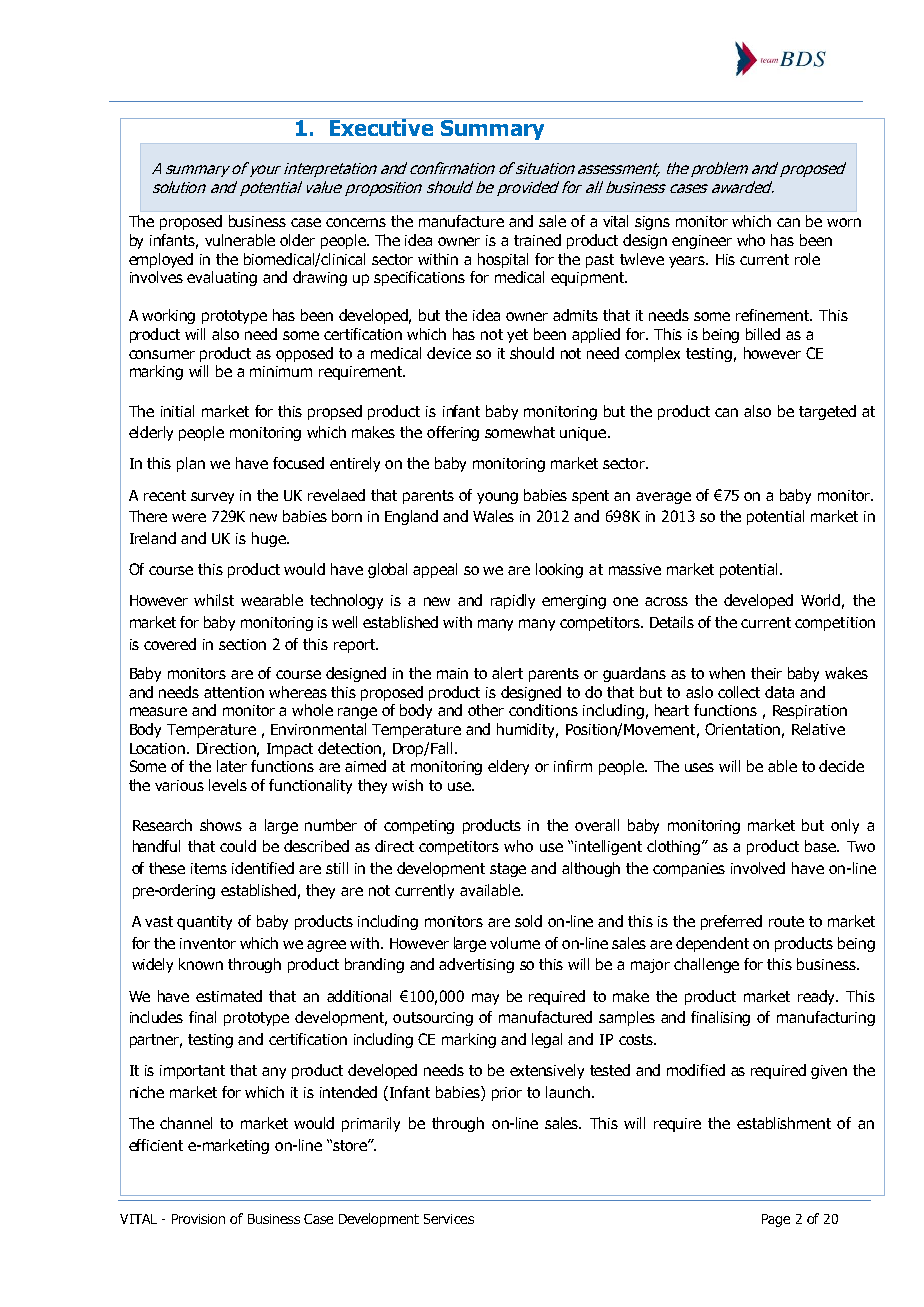 This screenshot has height=1307, width=924. What do you see at coordinates (281, 371) in the screenshot?
I see `minimum` at bounding box center [281, 371].
